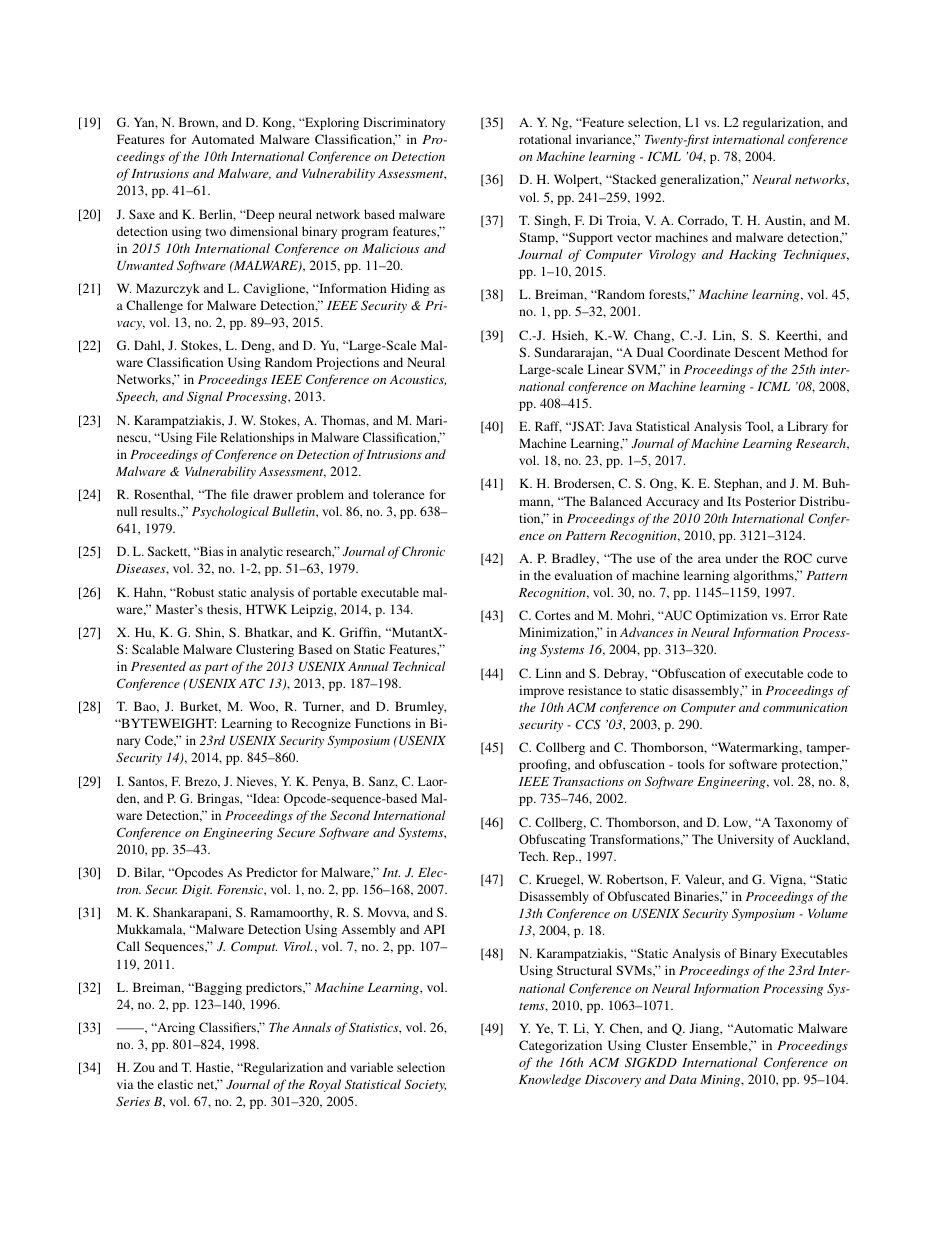 Image resolution: width=952 pixels, height=1233 pixels. What do you see at coordinates (552, 840) in the image?
I see `Obfuscating` at bounding box center [552, 840].
